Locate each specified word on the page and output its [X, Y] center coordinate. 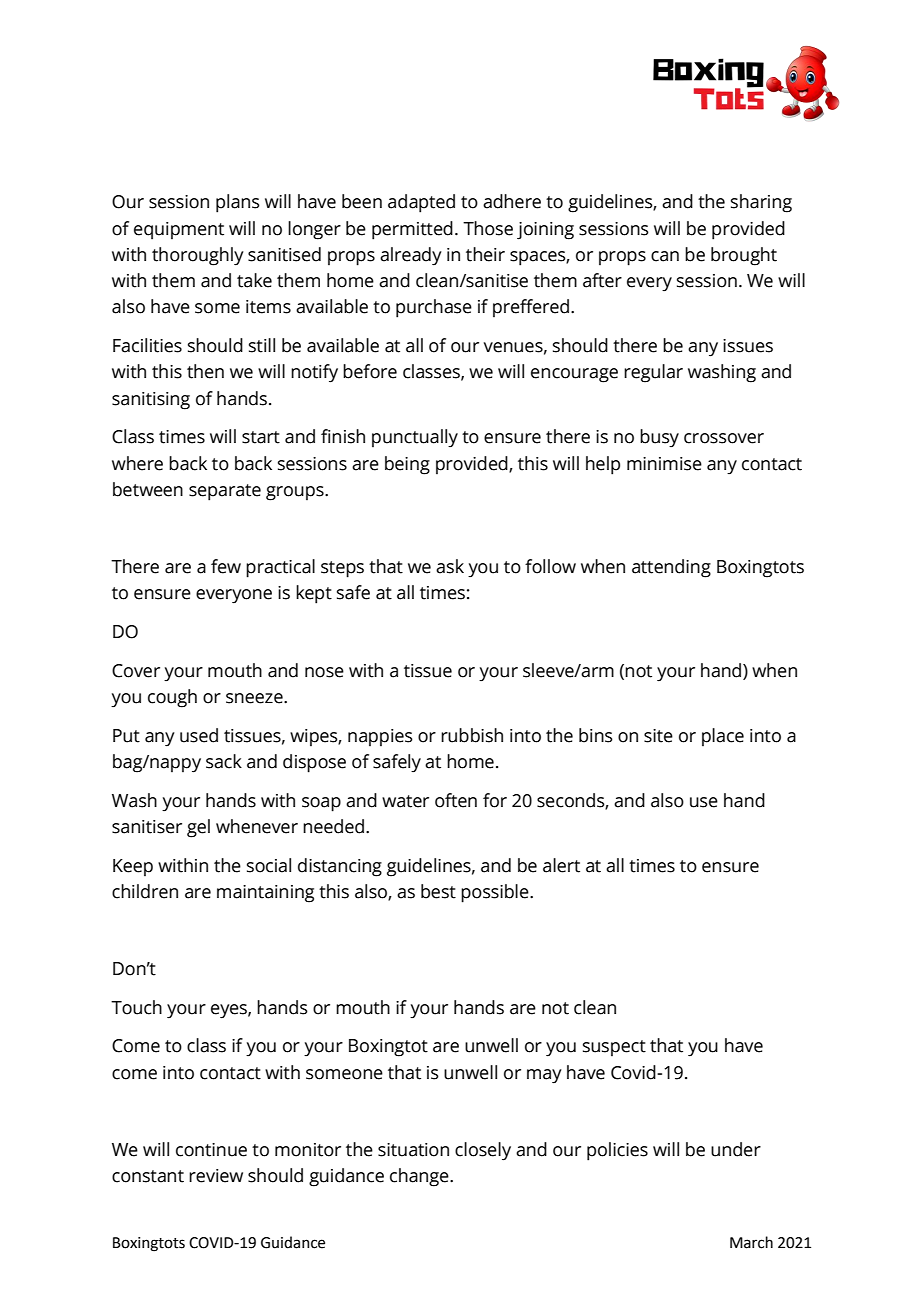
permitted [412, 230]
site [658, 736]
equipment [179, 230]
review [216, 1176]
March [751, 1242]
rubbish [472, 735]
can [665, 256]
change [420, 1177]
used [199, 735]
